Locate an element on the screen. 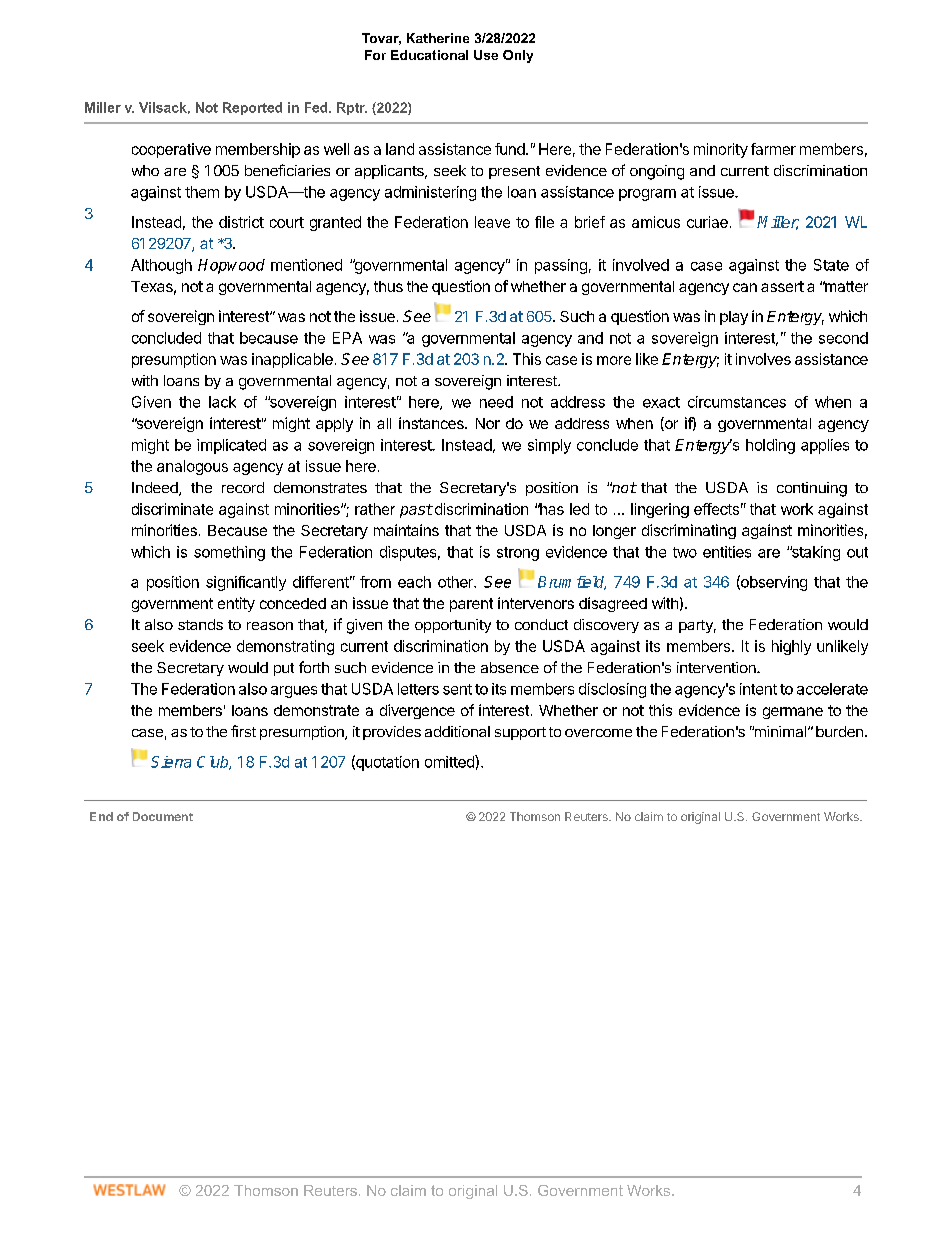 Image resolution: width=952 pixels, height=1233 pixels. holding is located at coordinates (770, 446).
